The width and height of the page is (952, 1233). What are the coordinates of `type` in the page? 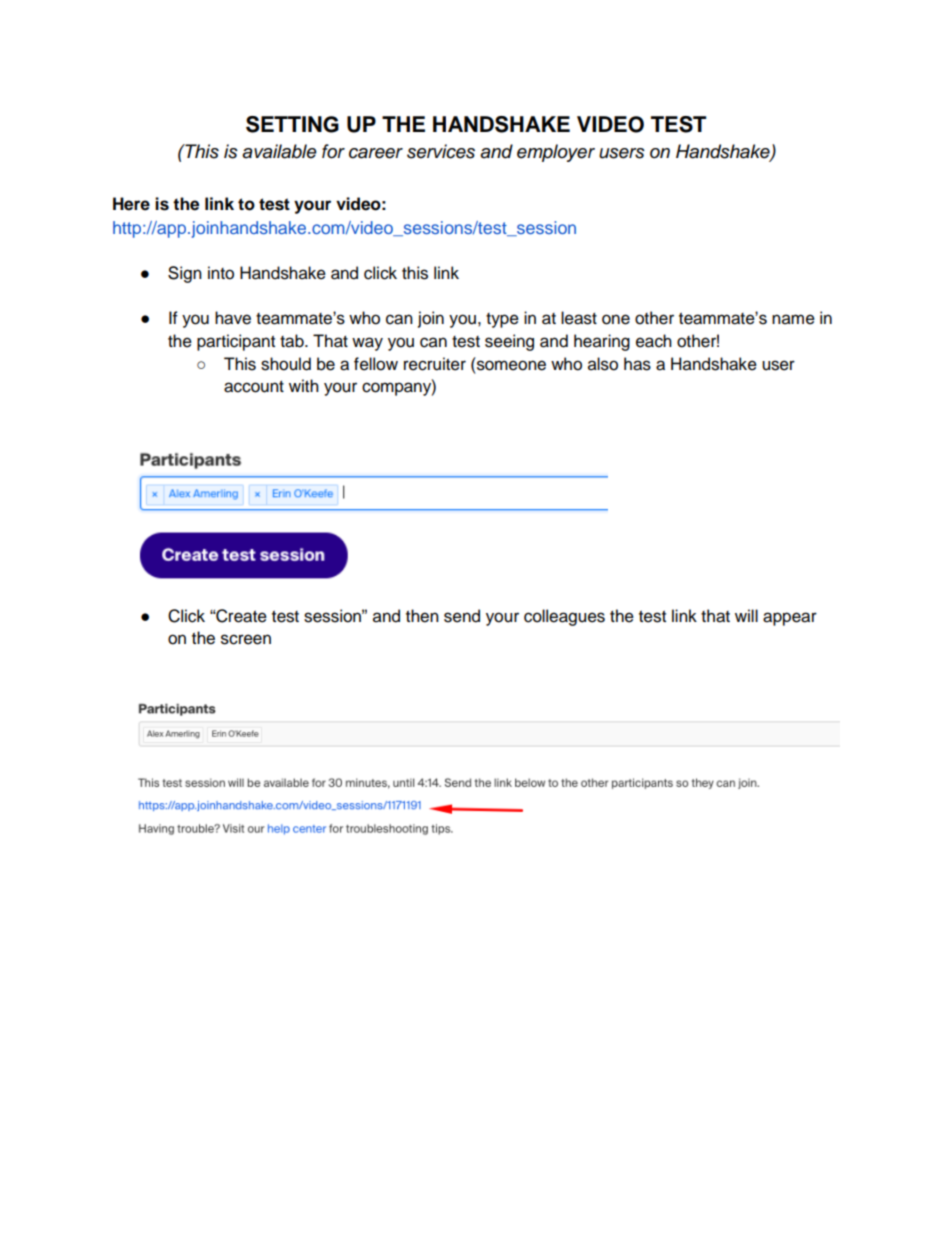 It's located at (502, 320).
